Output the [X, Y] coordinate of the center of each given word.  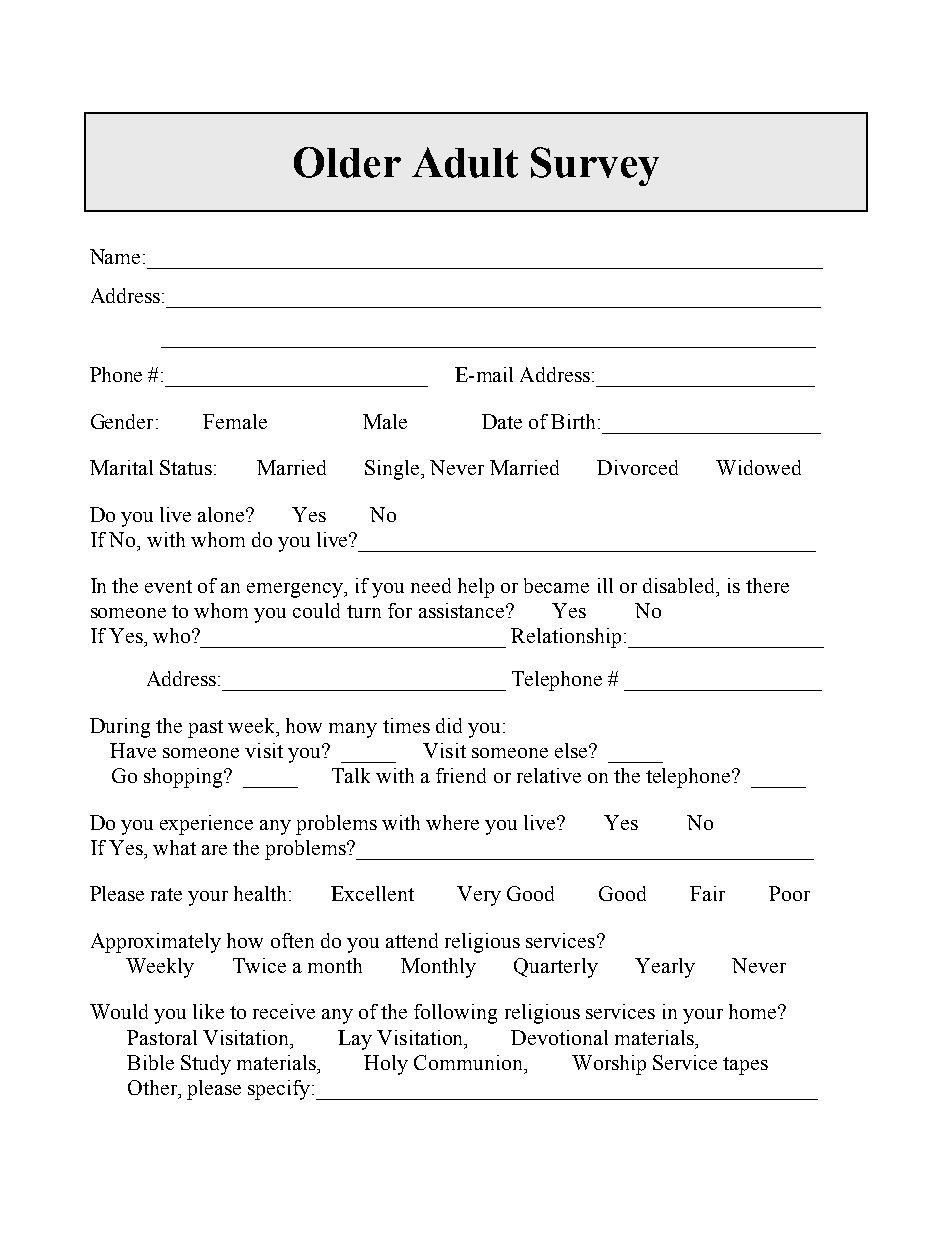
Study [206, 1065]
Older [347, 162]
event [168, 586]
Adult [465, 162]
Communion [470, 1062]
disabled [680, 587]
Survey [595, 166]
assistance [463, 610]
